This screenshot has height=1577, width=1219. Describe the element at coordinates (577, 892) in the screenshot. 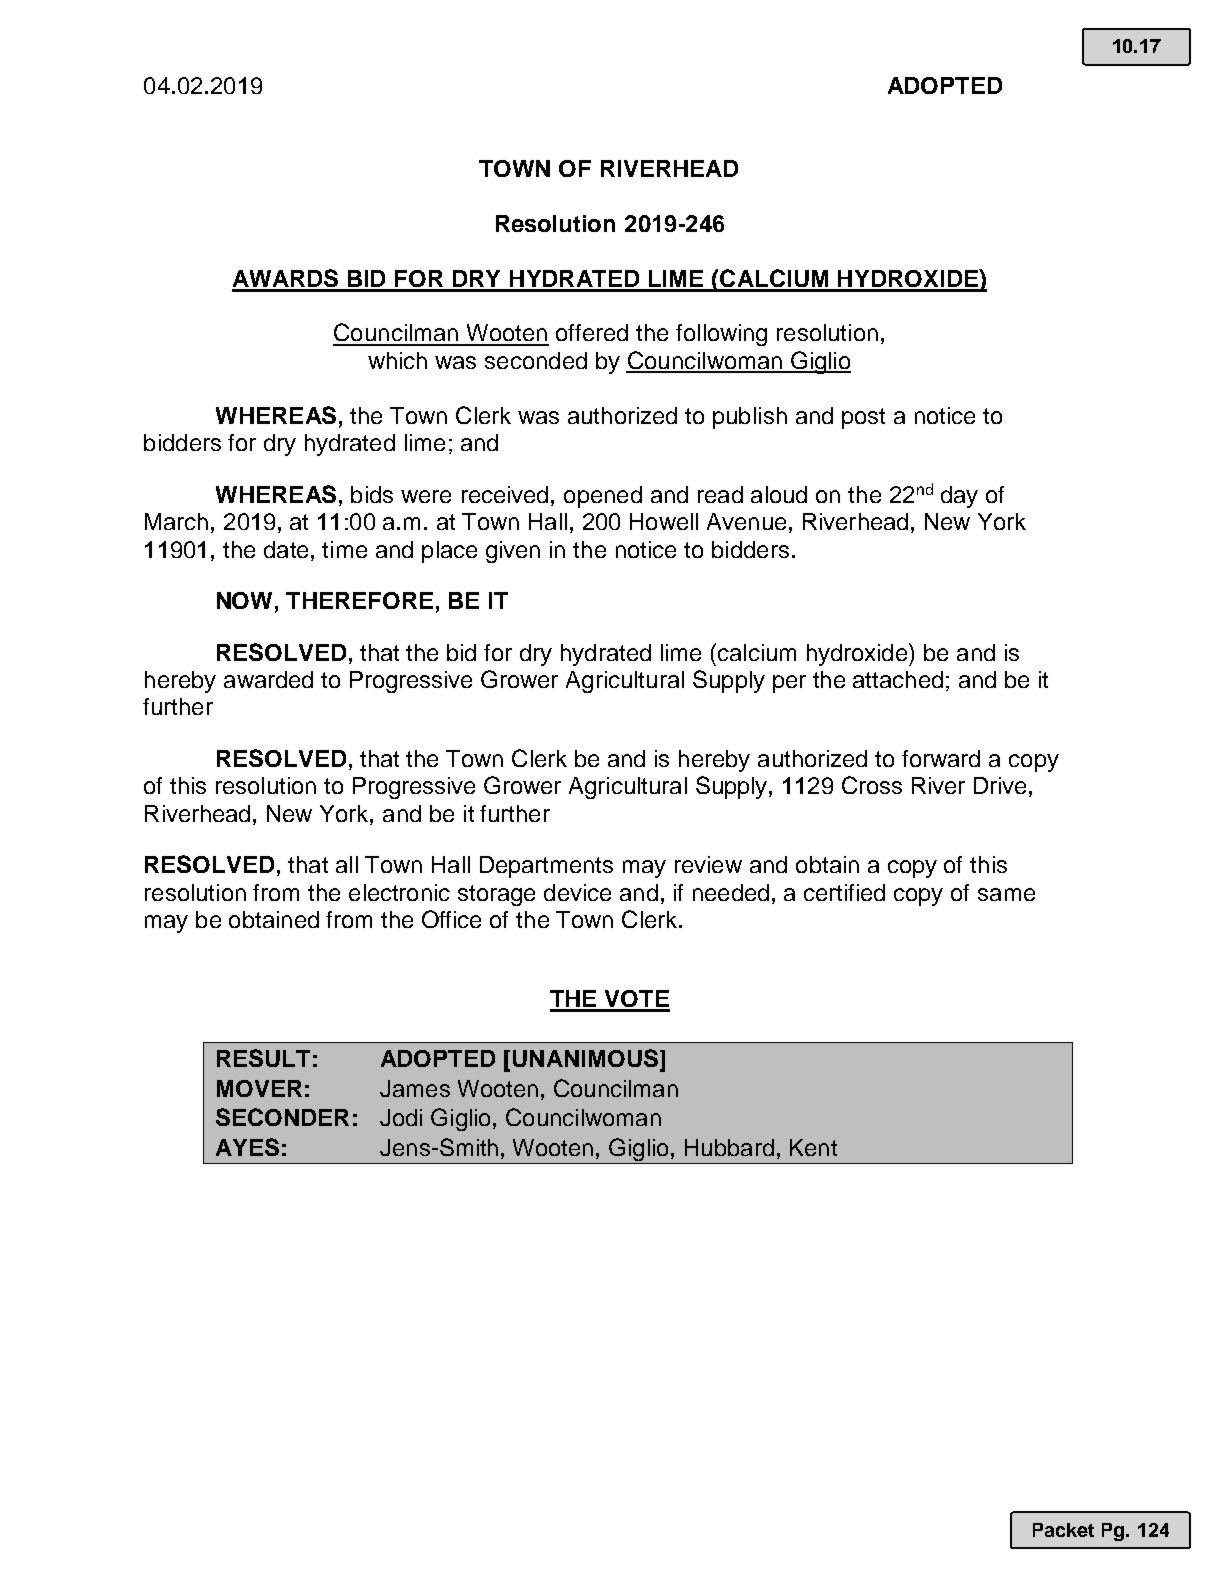

I see `device` at that location.
